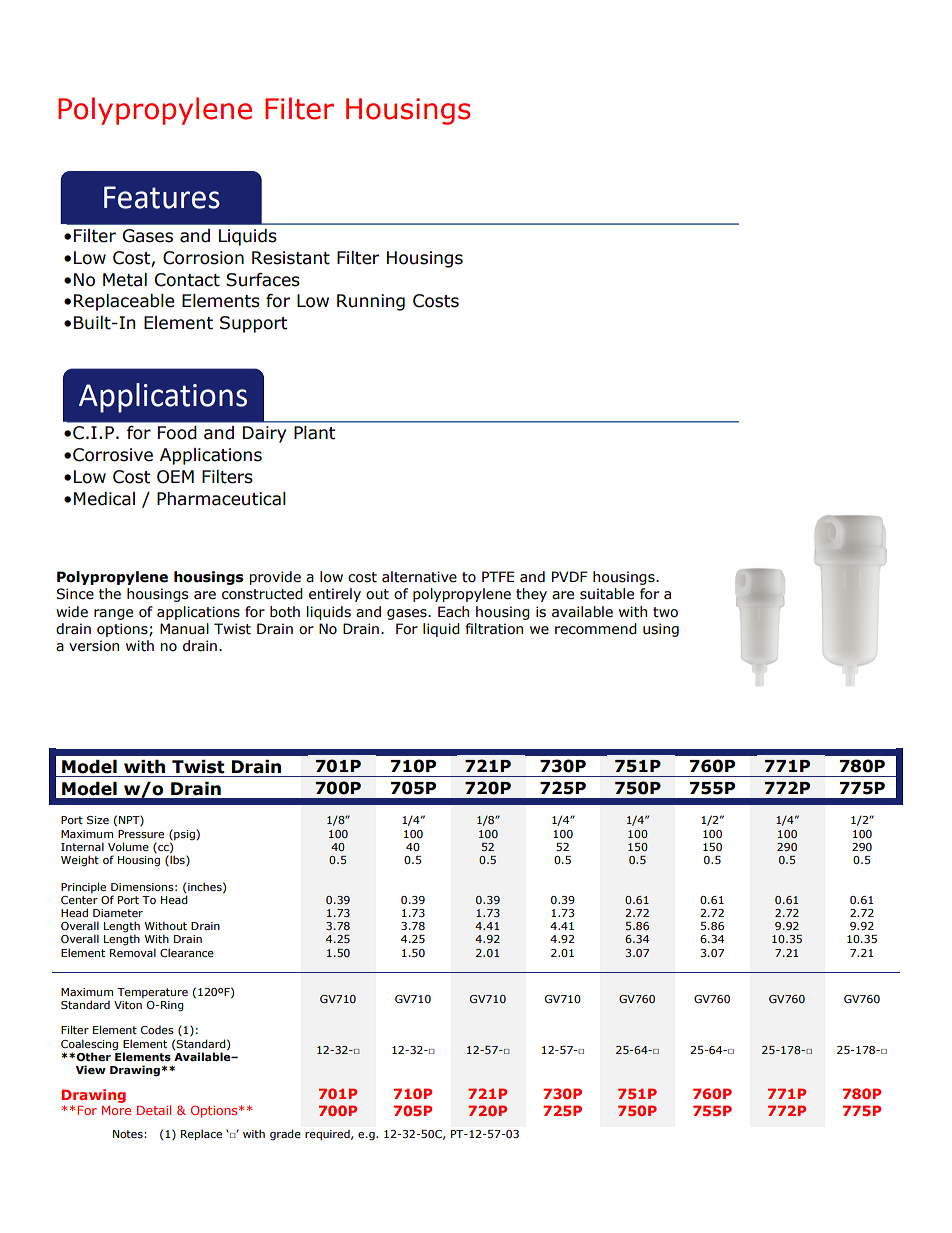 The height and width of the screenshot is (1233, 952). What do you see at coordinates (94, 646) in the screenshot?
I see `version` at bounding box center [94, 646].
